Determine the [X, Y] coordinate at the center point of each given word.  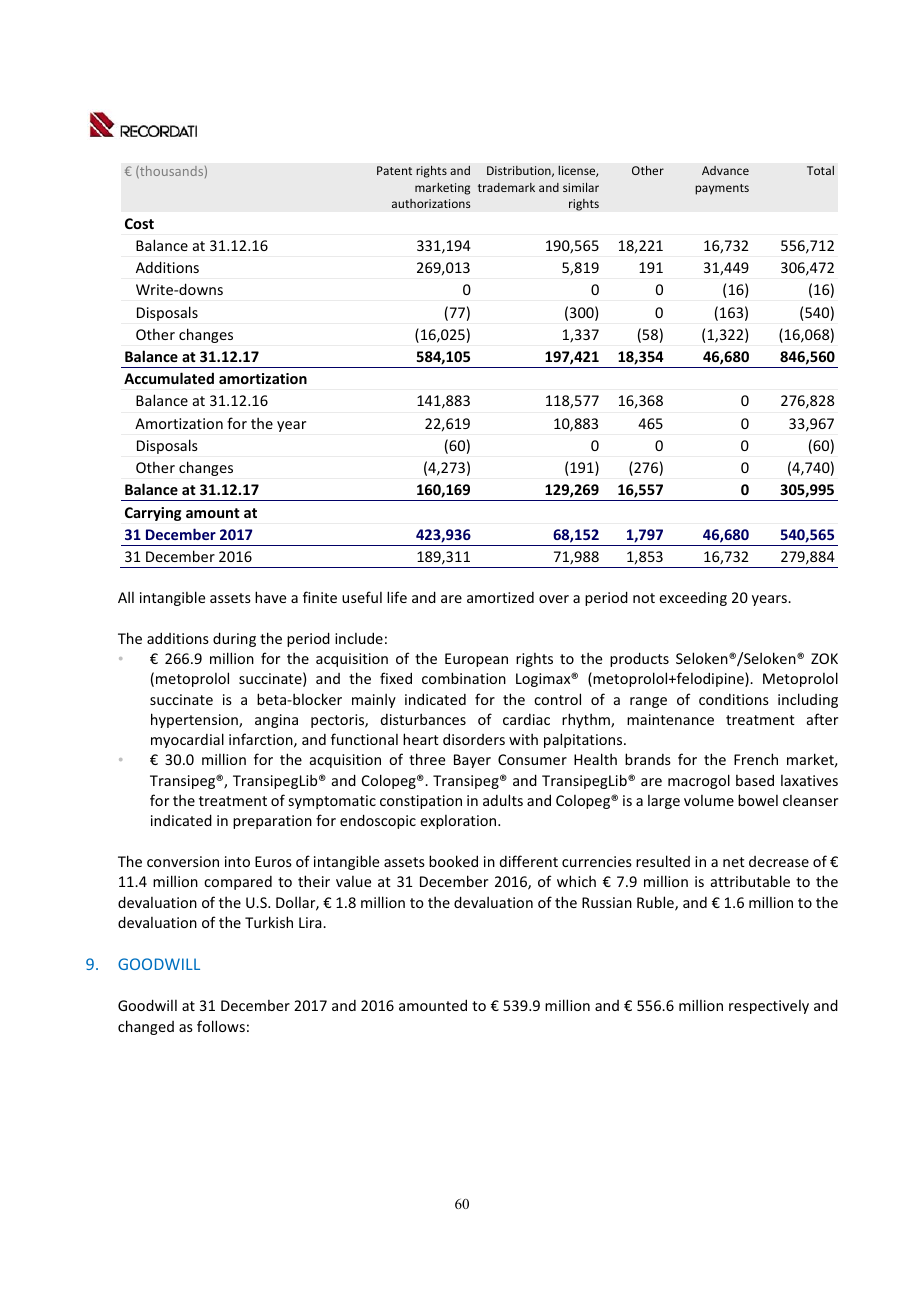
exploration [459, 822]
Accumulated [169, 378]
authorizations [431, 203]
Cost [139, 223]
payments [722, 189]
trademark [506, 187]
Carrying [153, 514]
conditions [734, 699]
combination [464, 678]
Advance [725, 170]
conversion [183, 861]
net [734, 862]
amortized [500, 597]
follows [221, 1026]
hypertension [195, 720]
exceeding [693, 599]
